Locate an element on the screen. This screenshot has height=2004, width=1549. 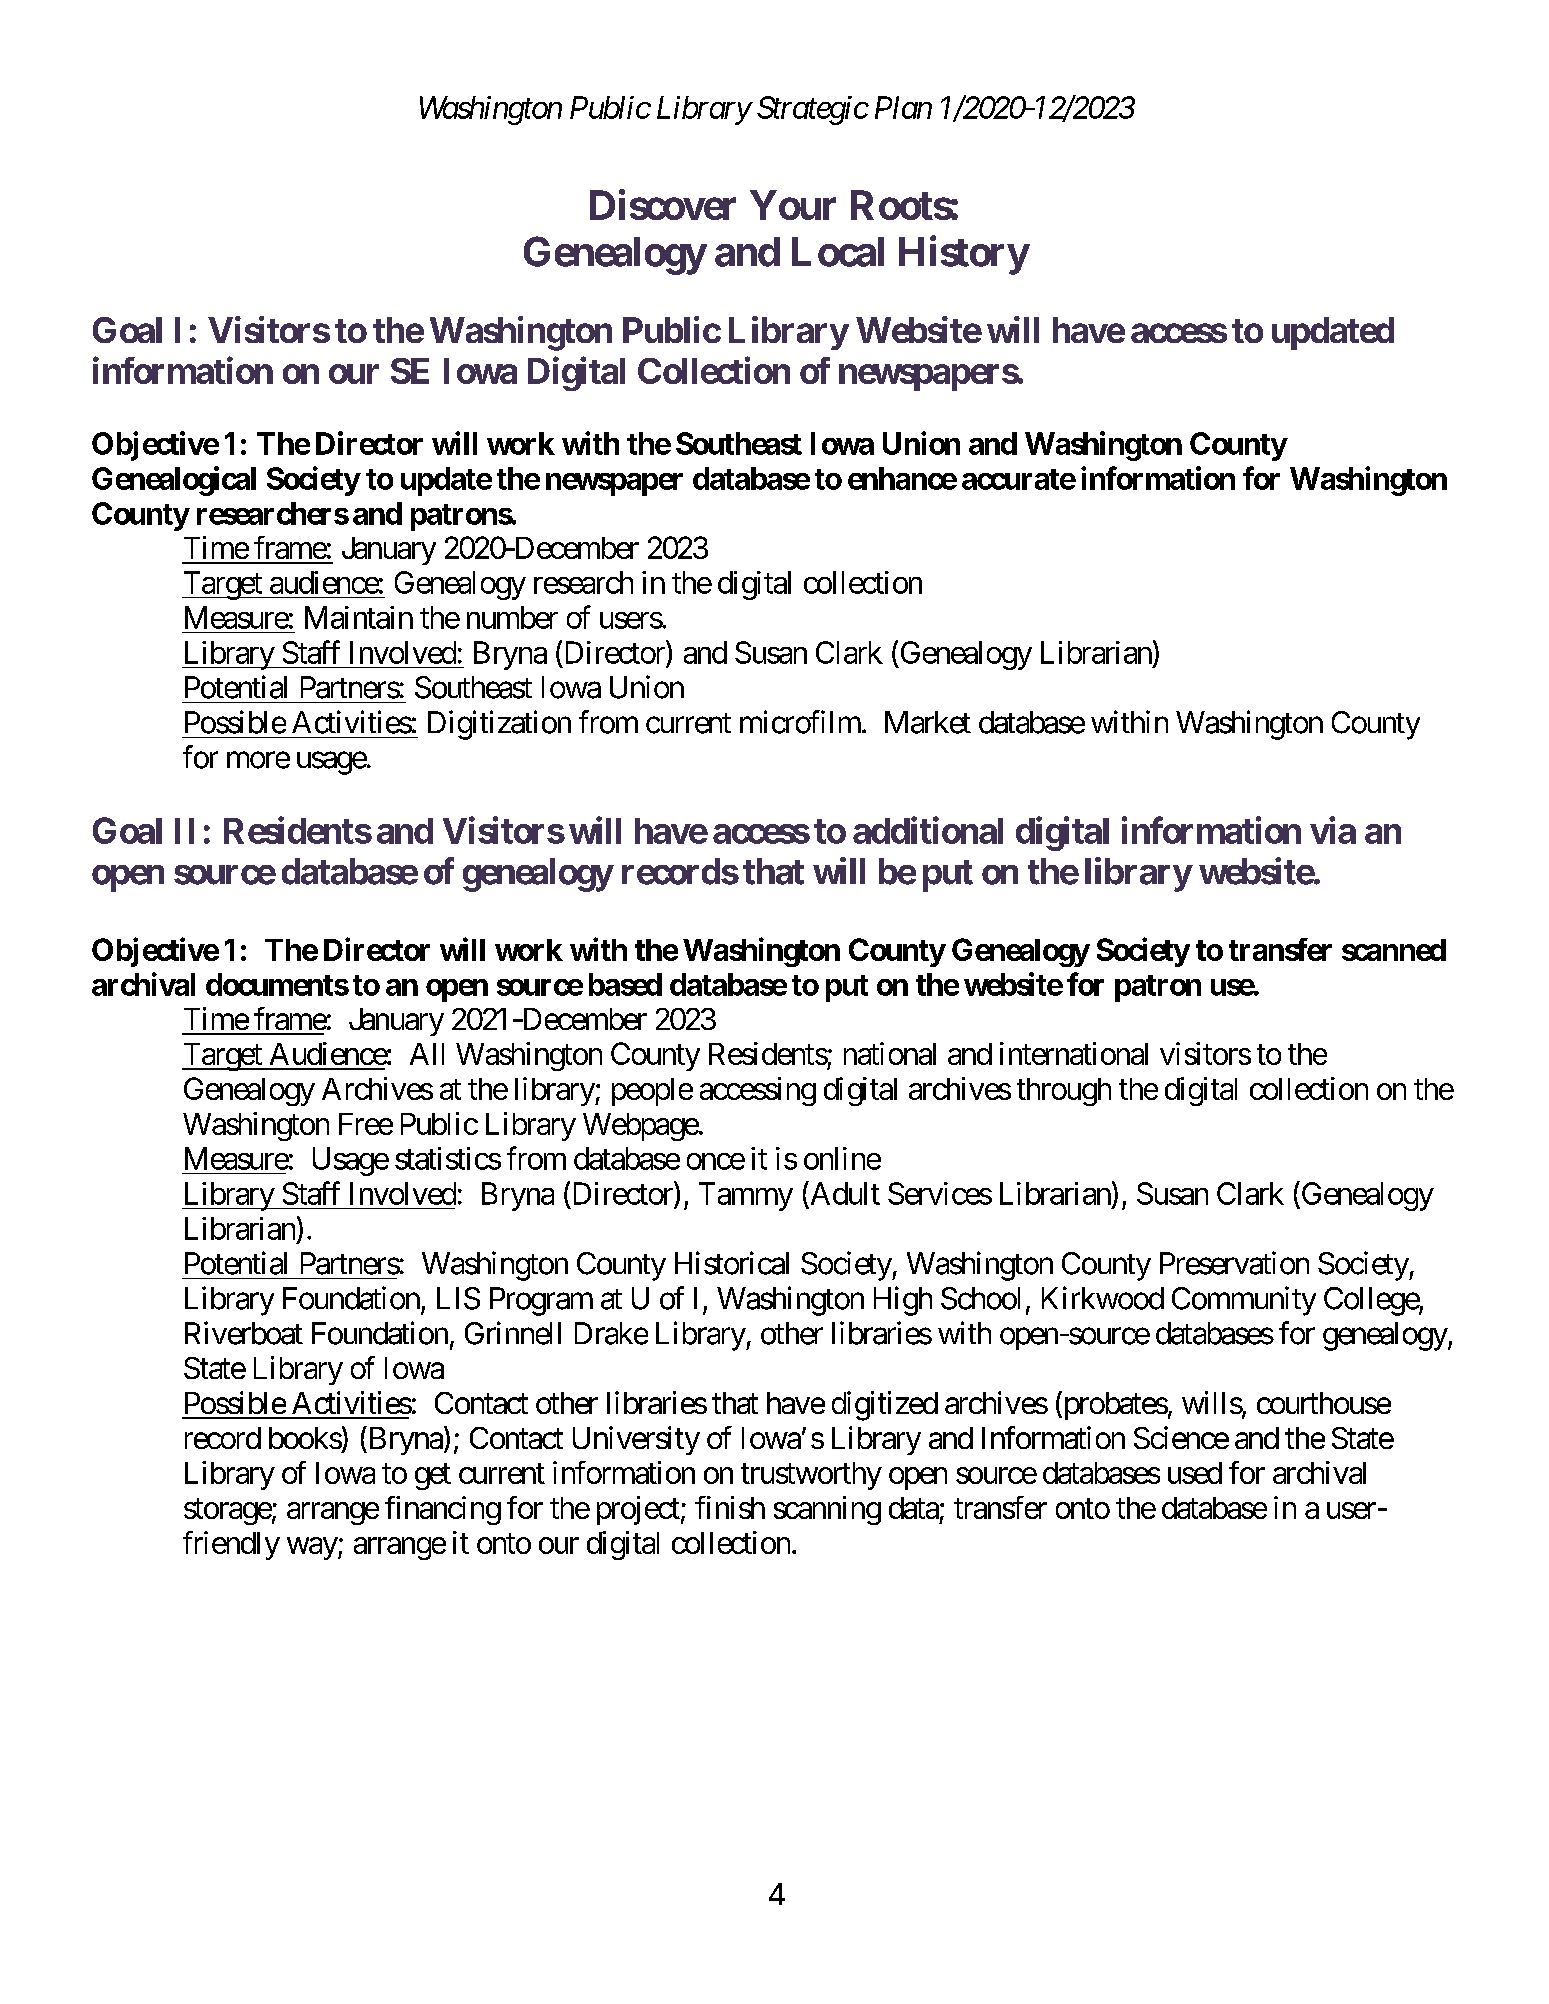
Your is located at coordinates (793, 205).
